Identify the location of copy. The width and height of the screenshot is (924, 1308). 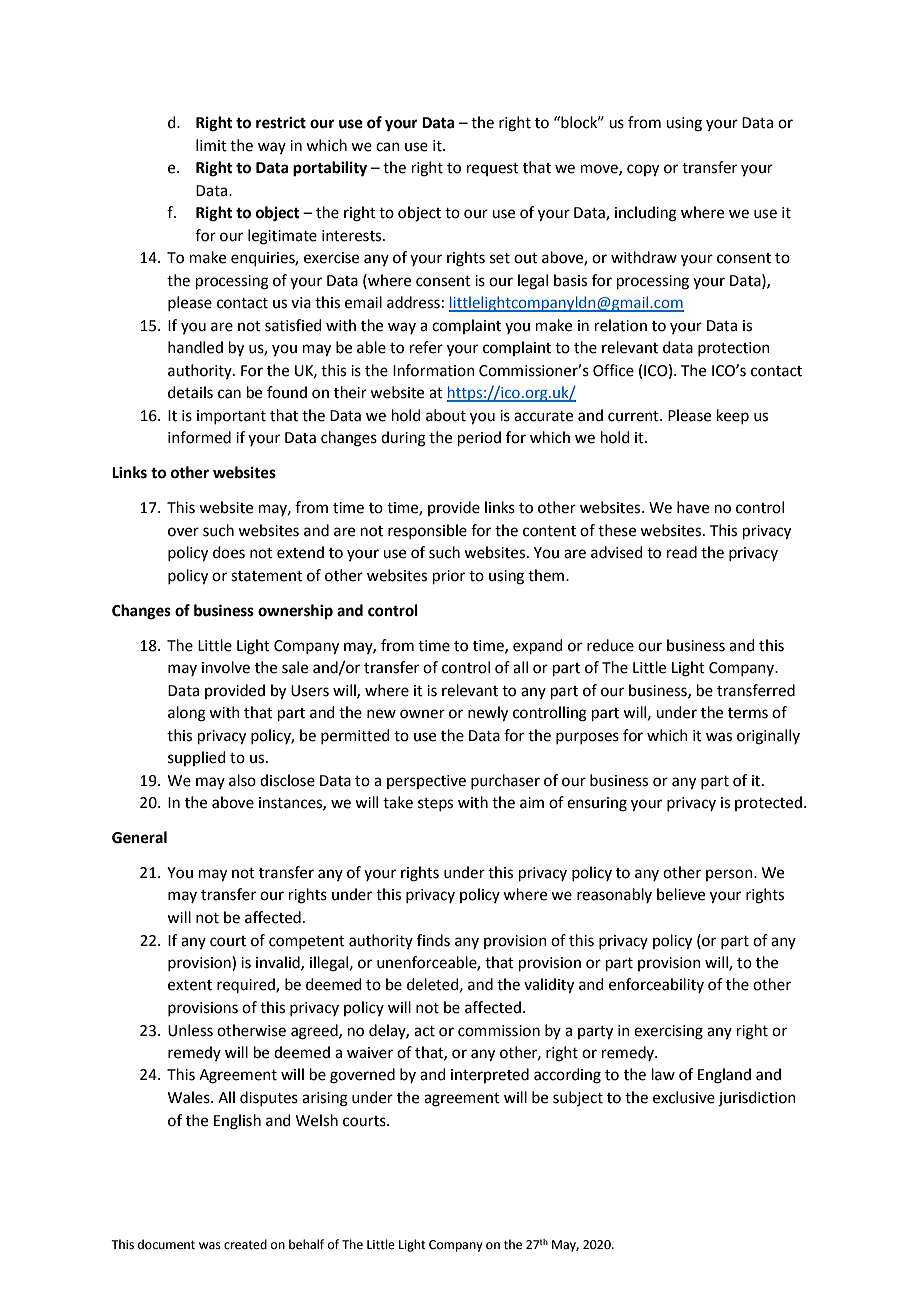
(643, 170).
